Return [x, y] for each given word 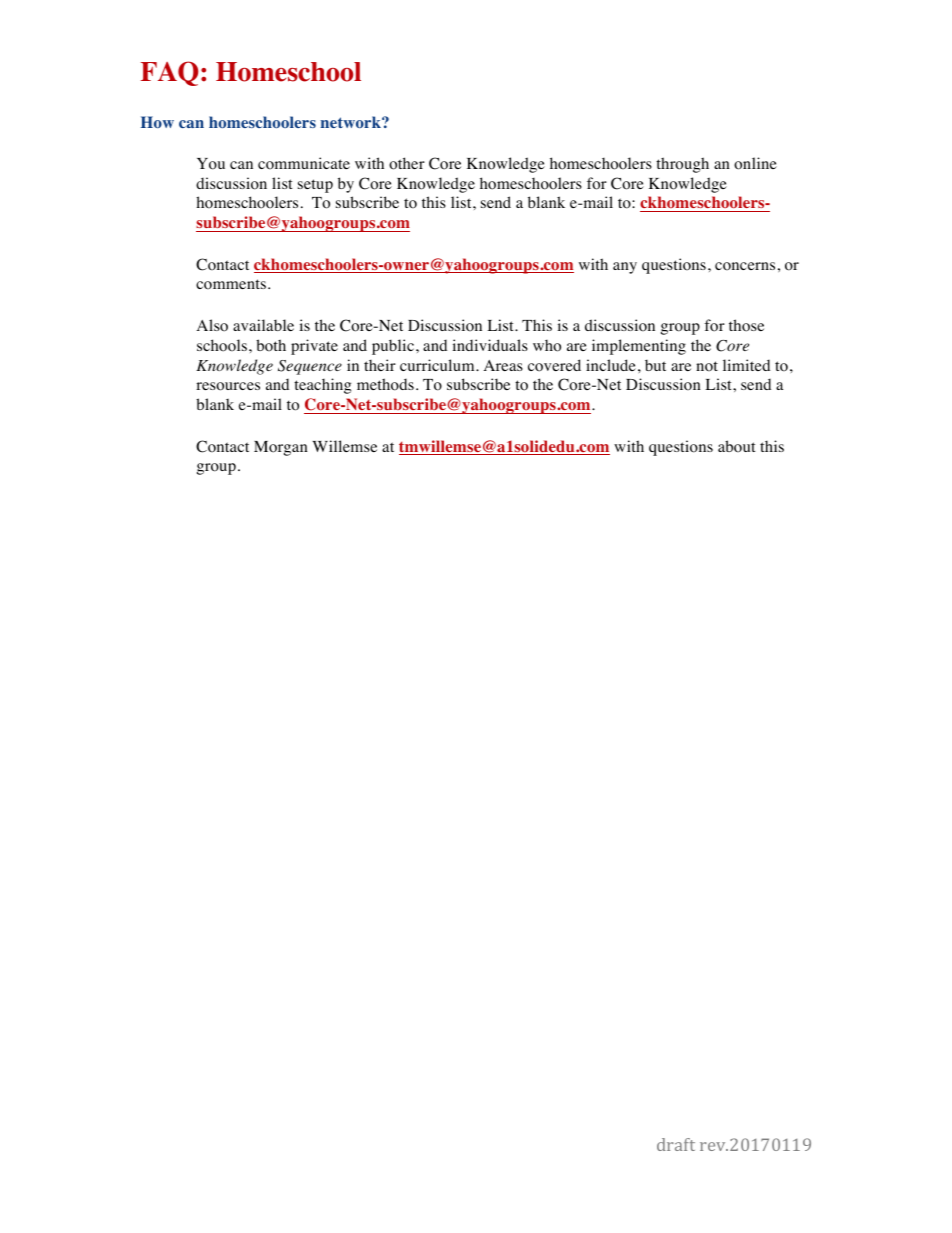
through [682, 165]
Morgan [281, 448]
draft [676, 1144]
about [737, 446]
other [407, 163]
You [211, 164]
